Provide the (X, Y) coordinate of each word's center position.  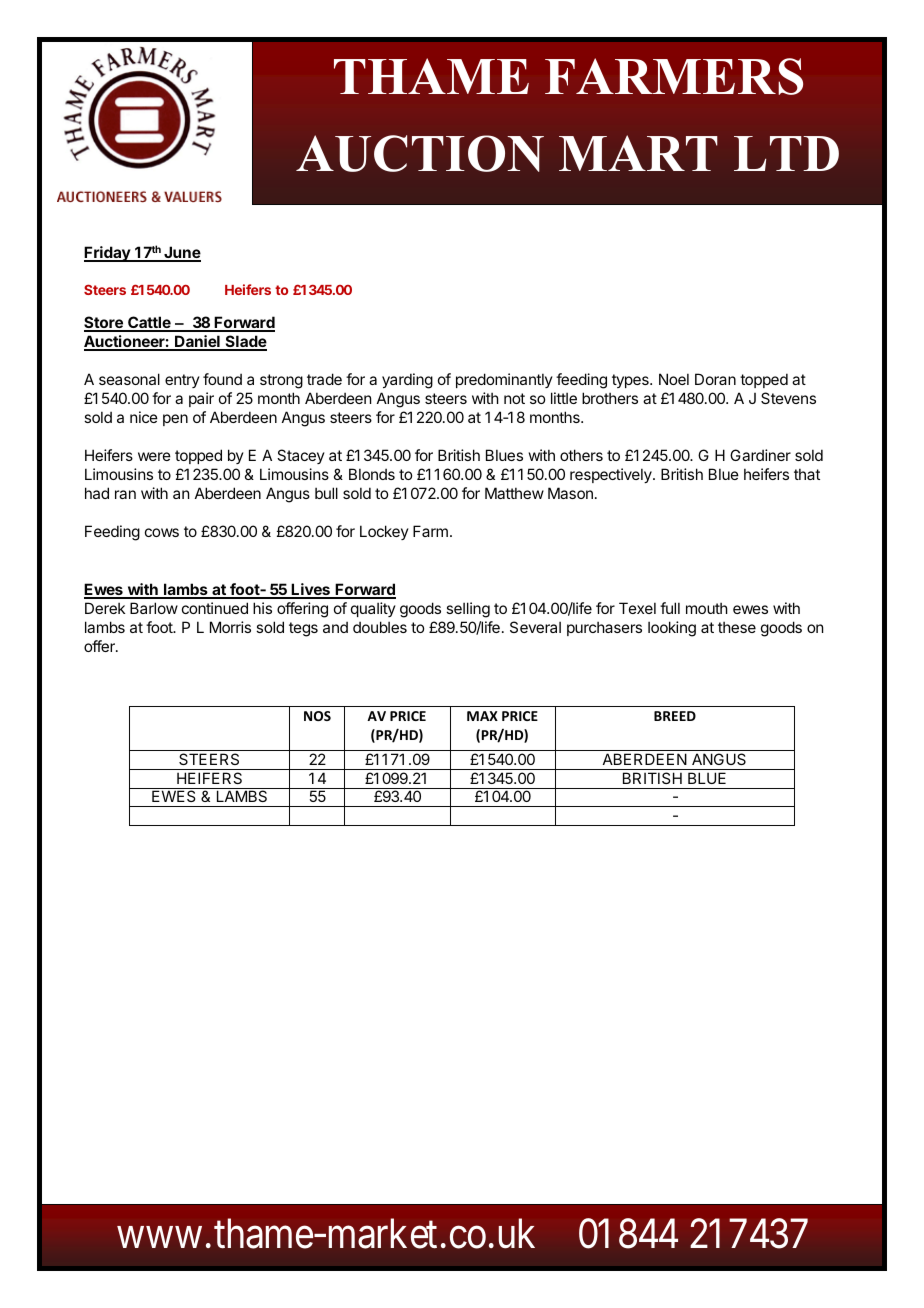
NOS (317, 716)
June (181, 254)
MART (638, 153)
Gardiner (760, 455)
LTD (786, 153)
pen (175, 420)
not (514, 398)
